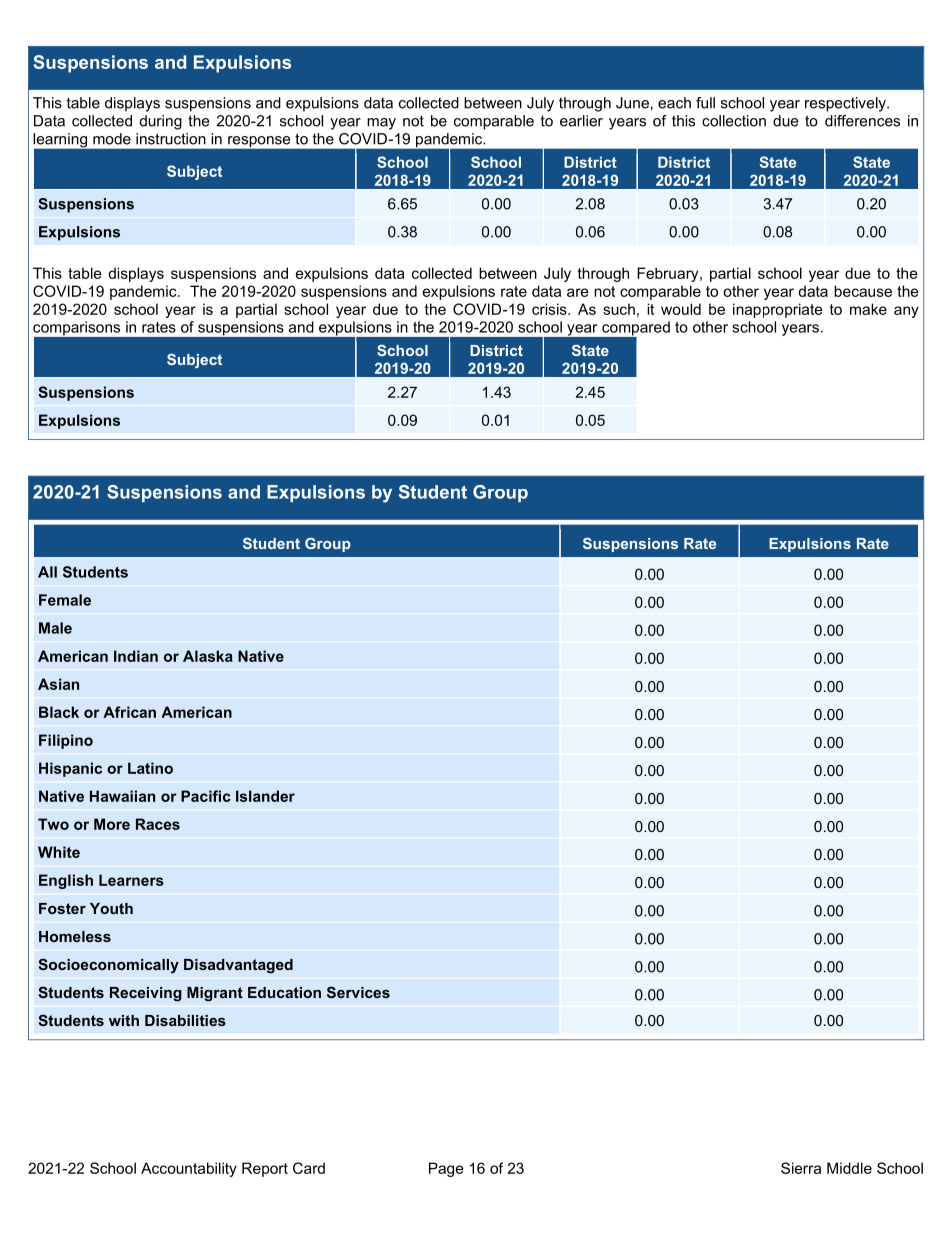  I want to click on during, so click(161, 122).
